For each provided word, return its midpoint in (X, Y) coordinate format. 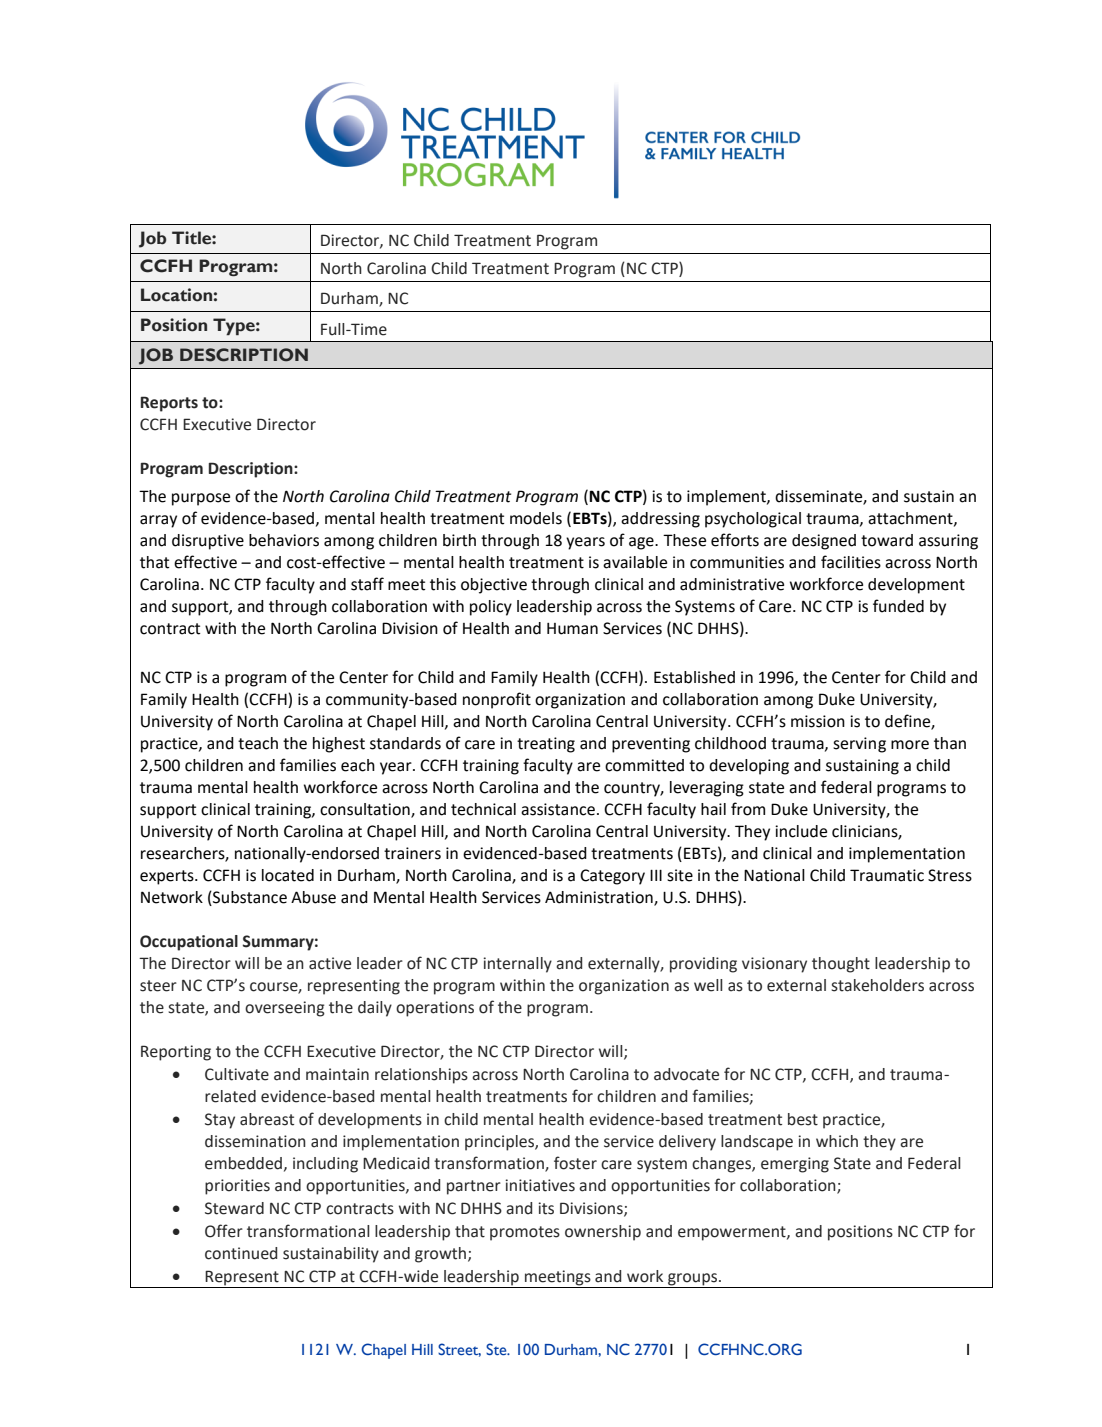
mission (818, 721)
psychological (753, 520)
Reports (169, 404)
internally (517, 965)
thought (841, 965)
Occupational (189, 943)
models (536, 518)
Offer (224, 1231)
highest (339, 745)
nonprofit (497, 700)
